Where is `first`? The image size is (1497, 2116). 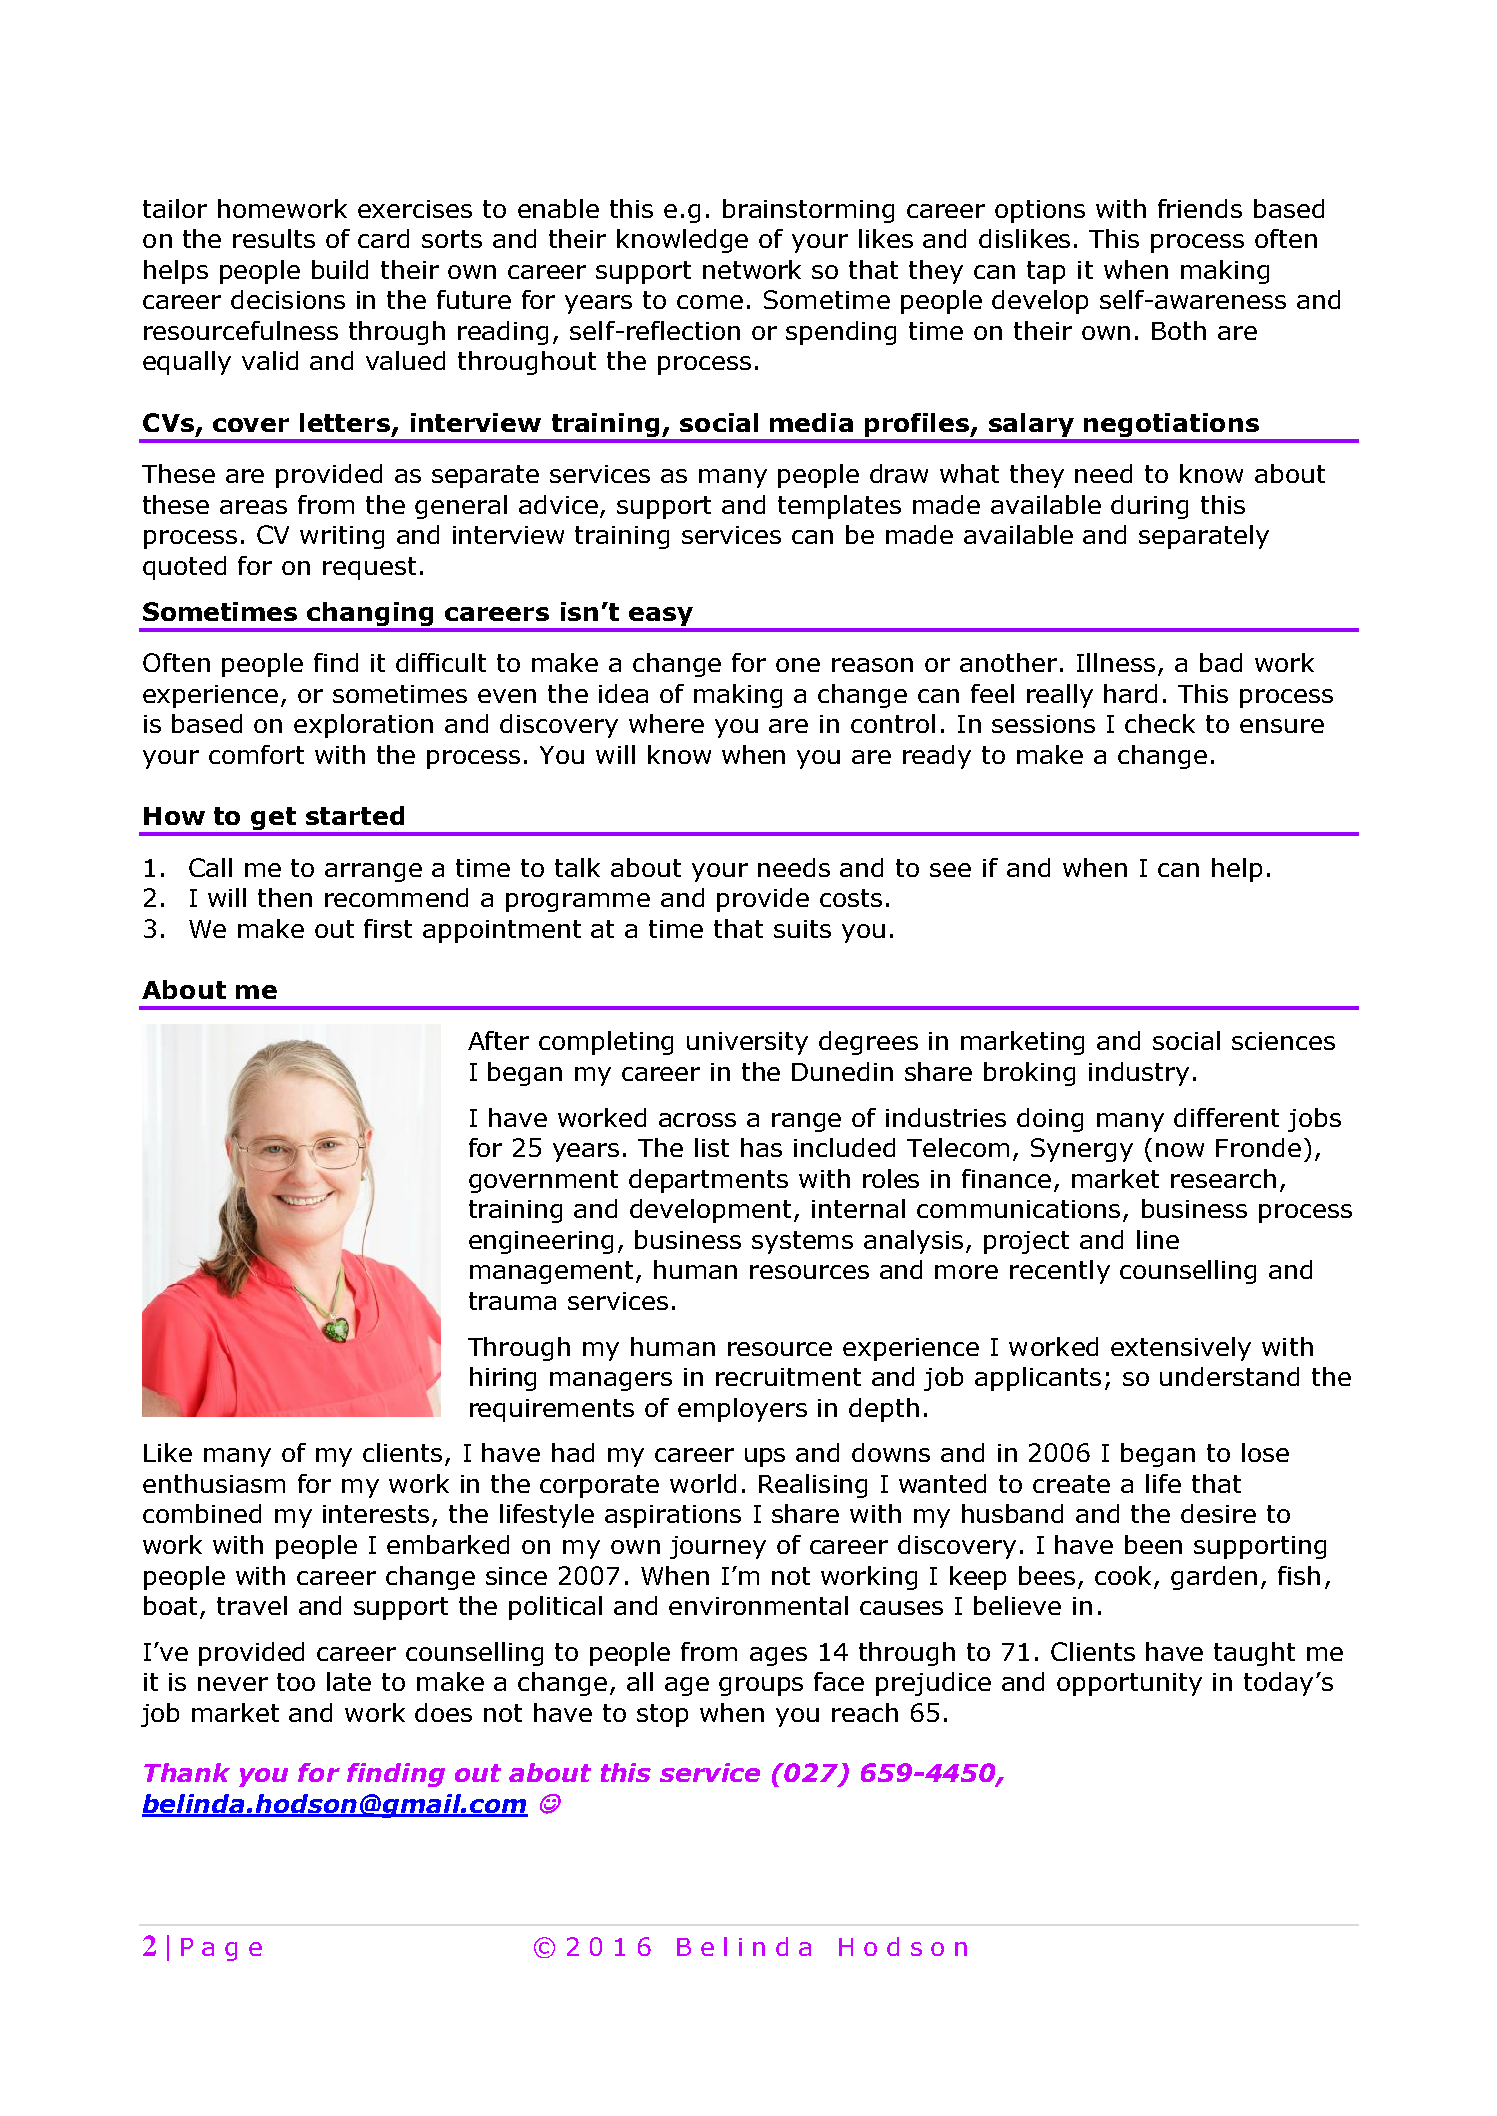
first is located at coordinates (388, 928).
